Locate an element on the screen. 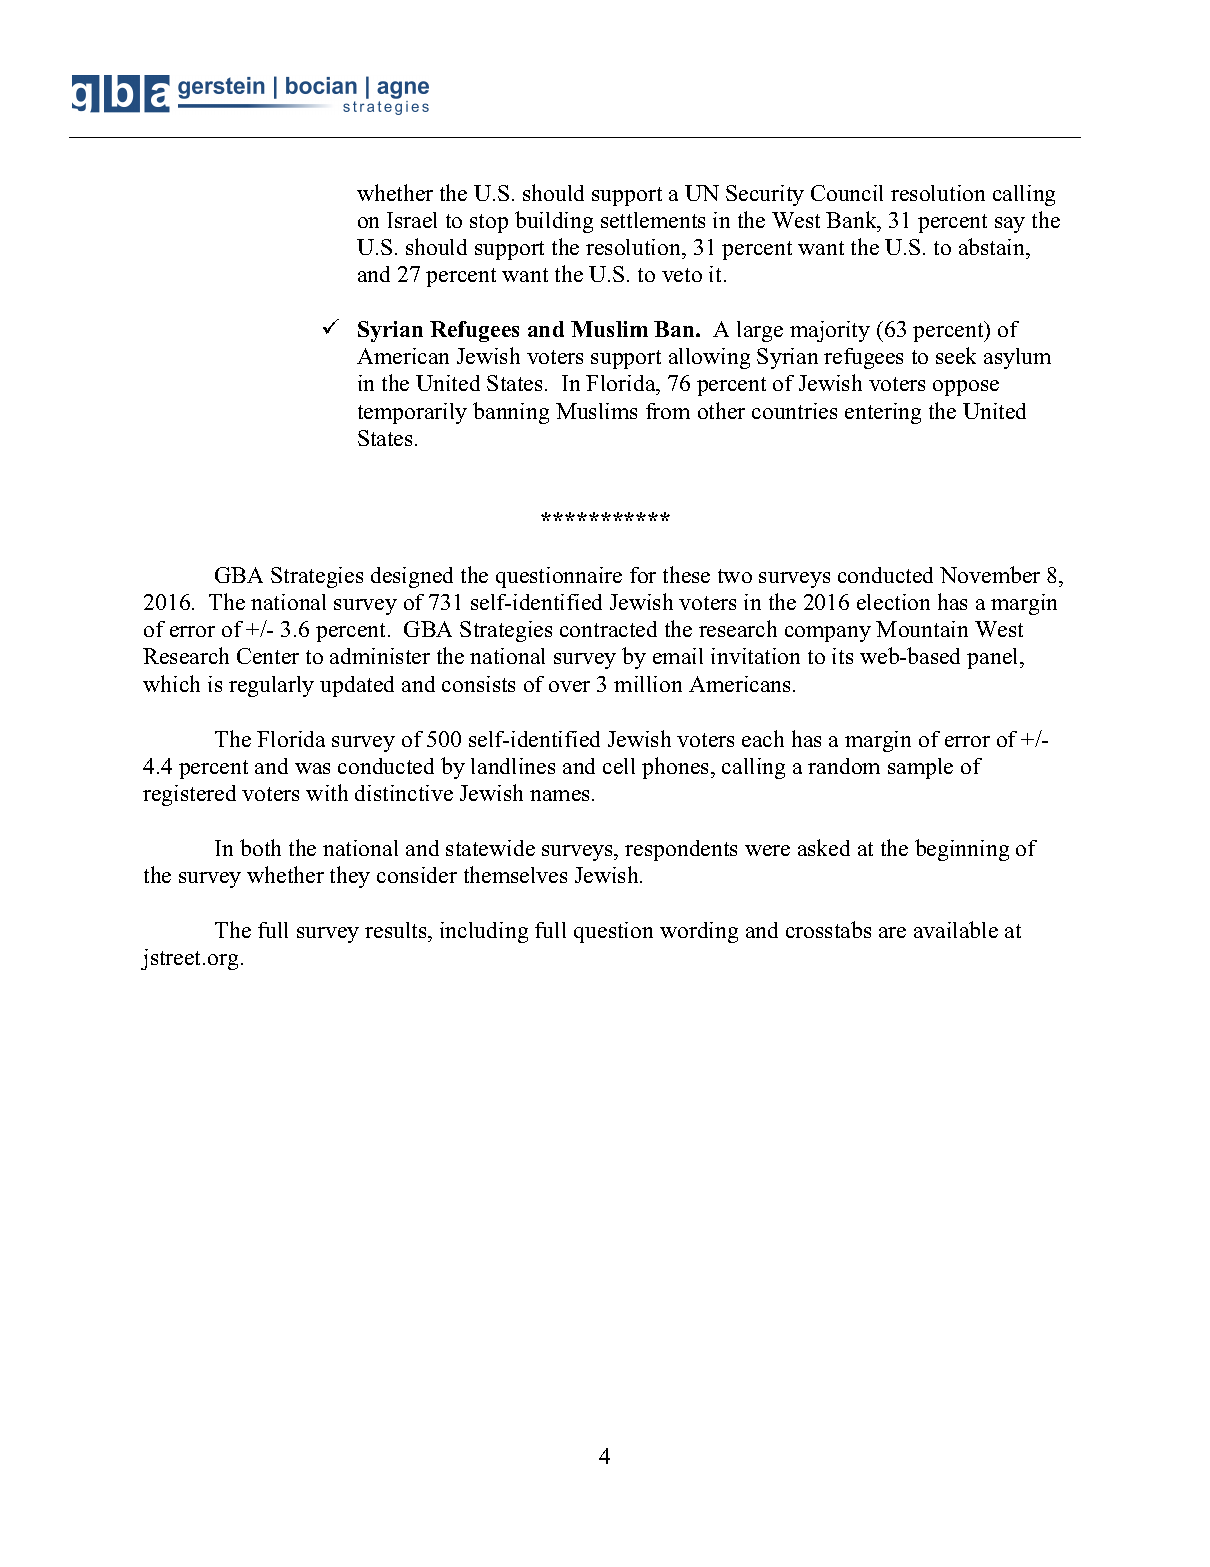  they is located at coordinates (350, 877).
